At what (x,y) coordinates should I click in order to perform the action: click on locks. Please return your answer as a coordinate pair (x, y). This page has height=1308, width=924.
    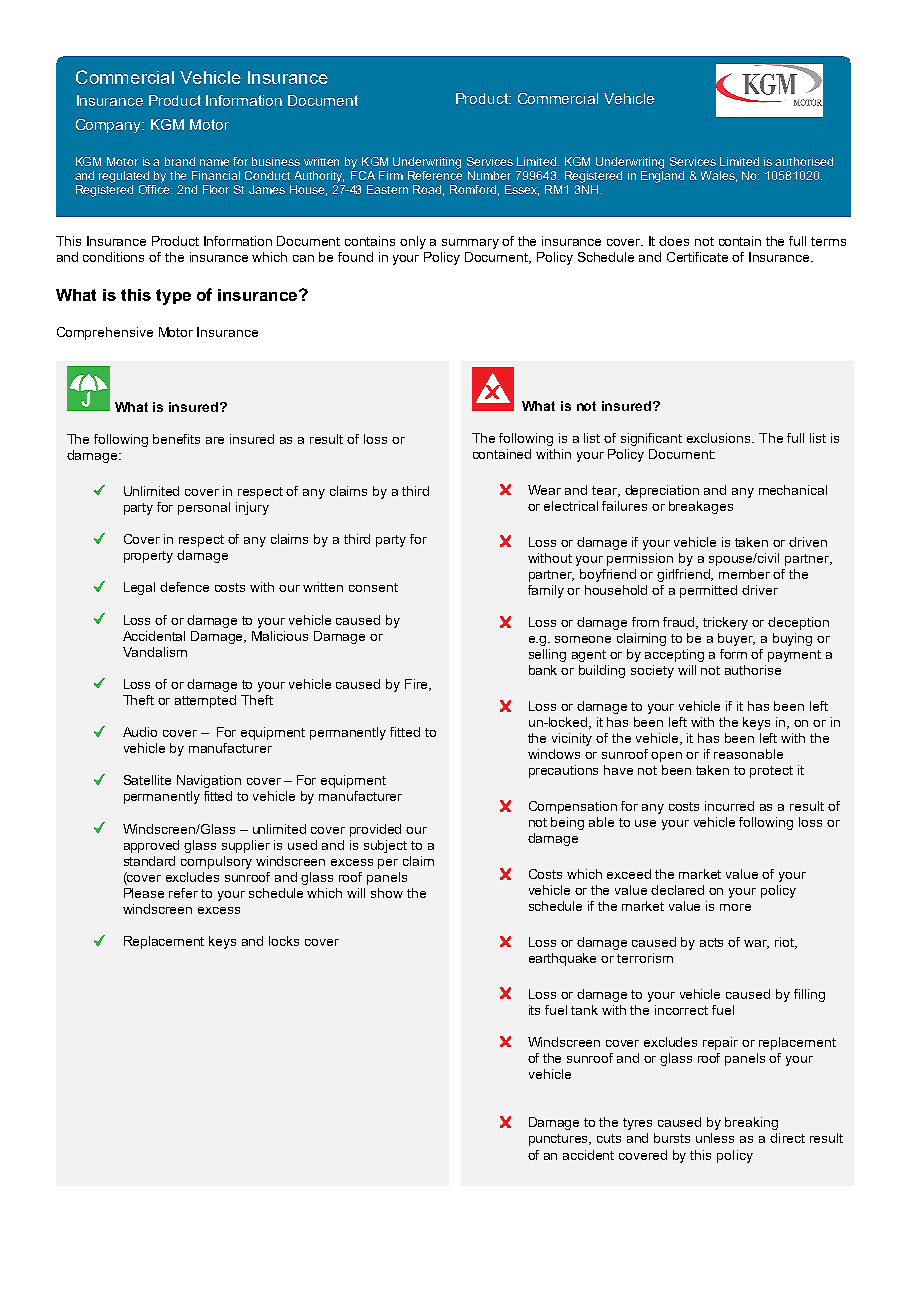
    Looking at the image, I should click on (284, 941).
